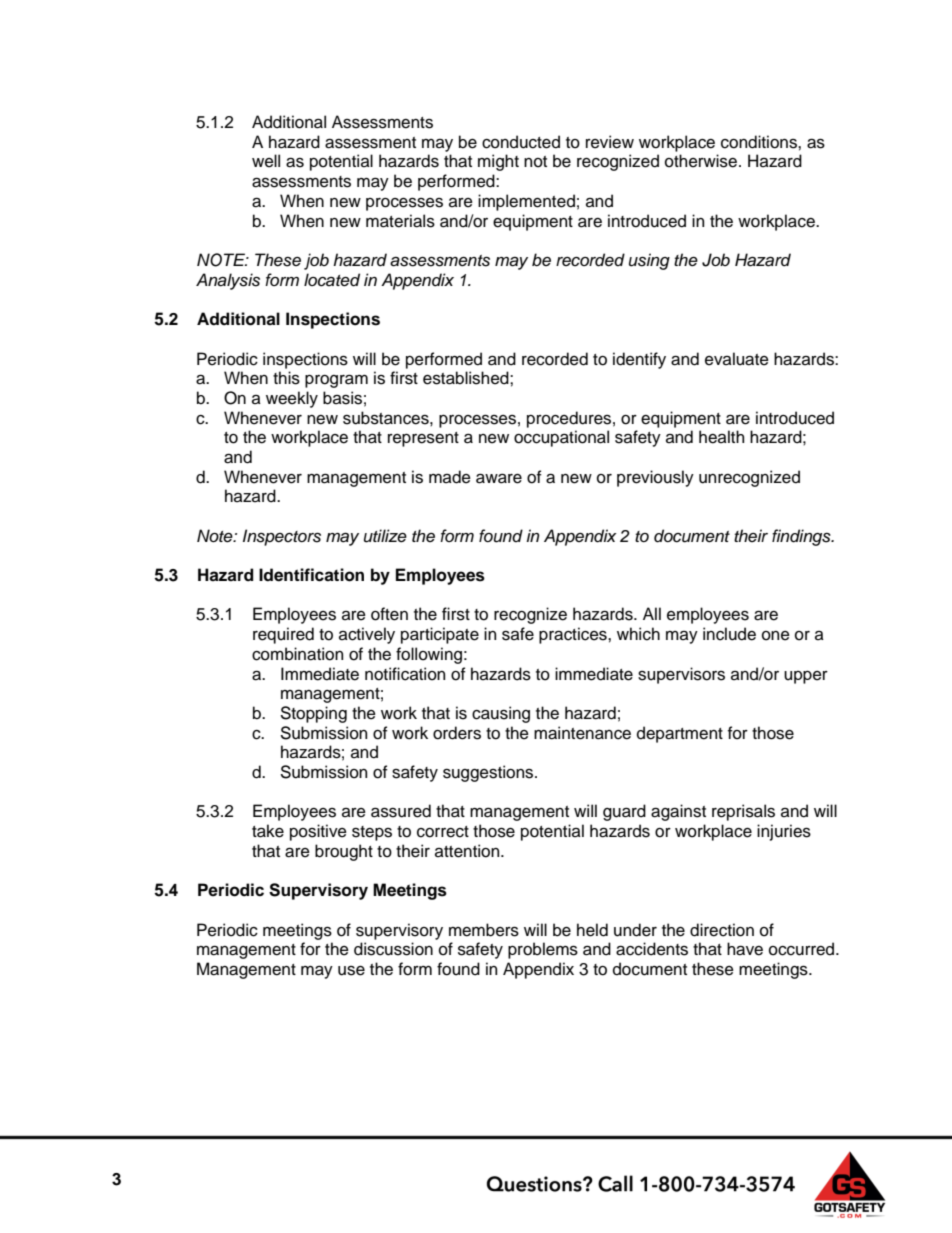  What do you see at coordinates (266, 161) in the screenshot?
I see `well` at bounding box center [266, 161].
